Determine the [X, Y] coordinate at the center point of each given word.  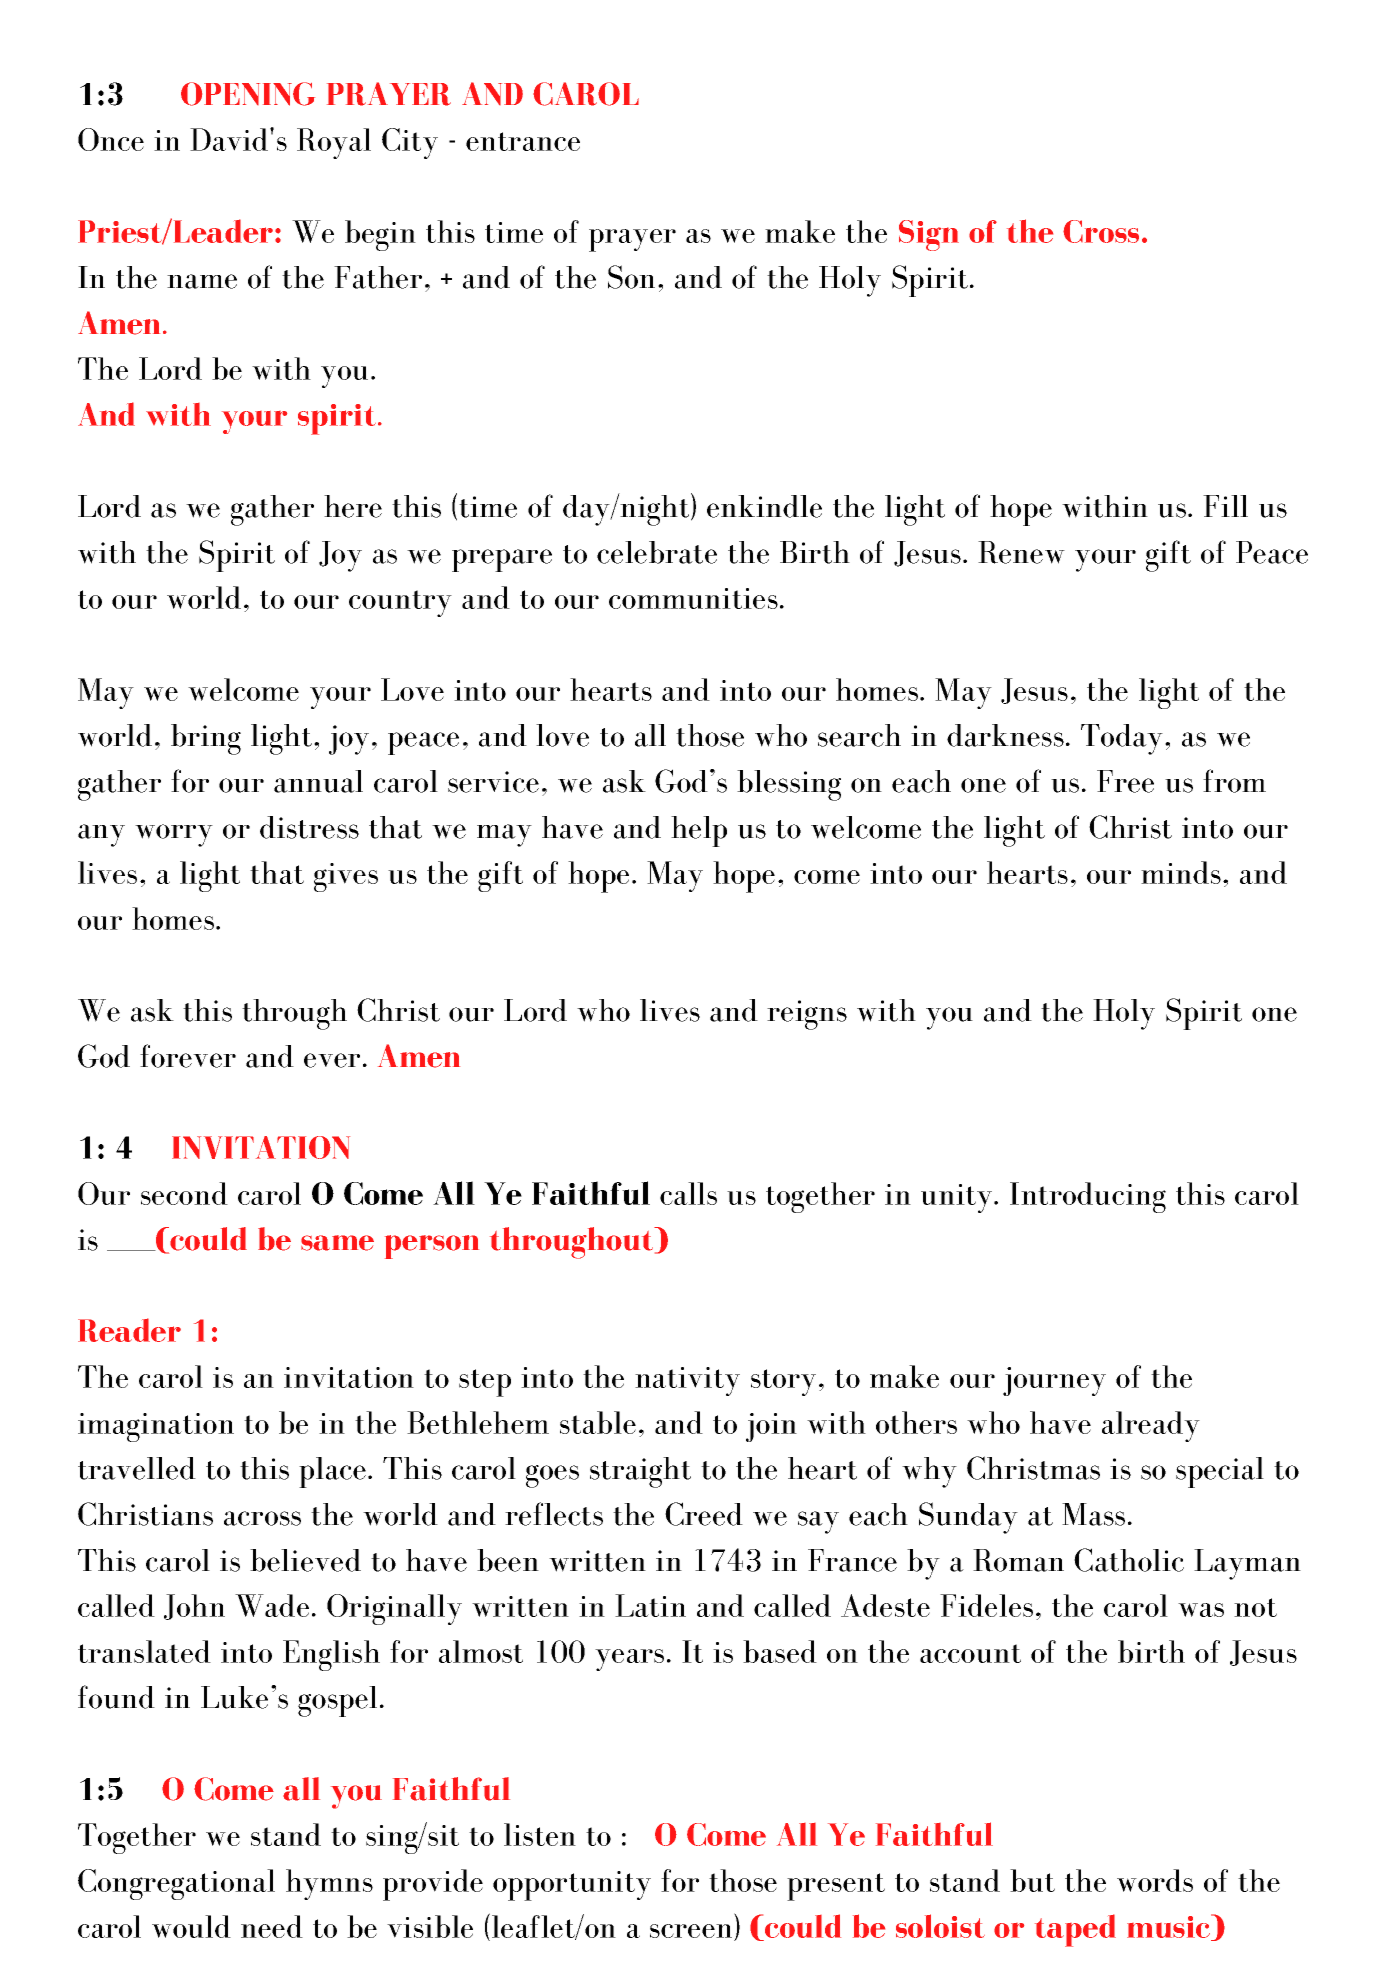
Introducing [1088, 1197]
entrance [523, 141]
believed [305, 1560]
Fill [1225, 506]
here [353, 506]
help [699, 831]
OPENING [248, 94]
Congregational [176, 1884]
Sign [929, 235]
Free [1125, 781]
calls [688, 1193]
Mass [1093, 1514]
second [184, 1193]
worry [174, 835]
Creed [704, 1514]
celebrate [657, 552]
